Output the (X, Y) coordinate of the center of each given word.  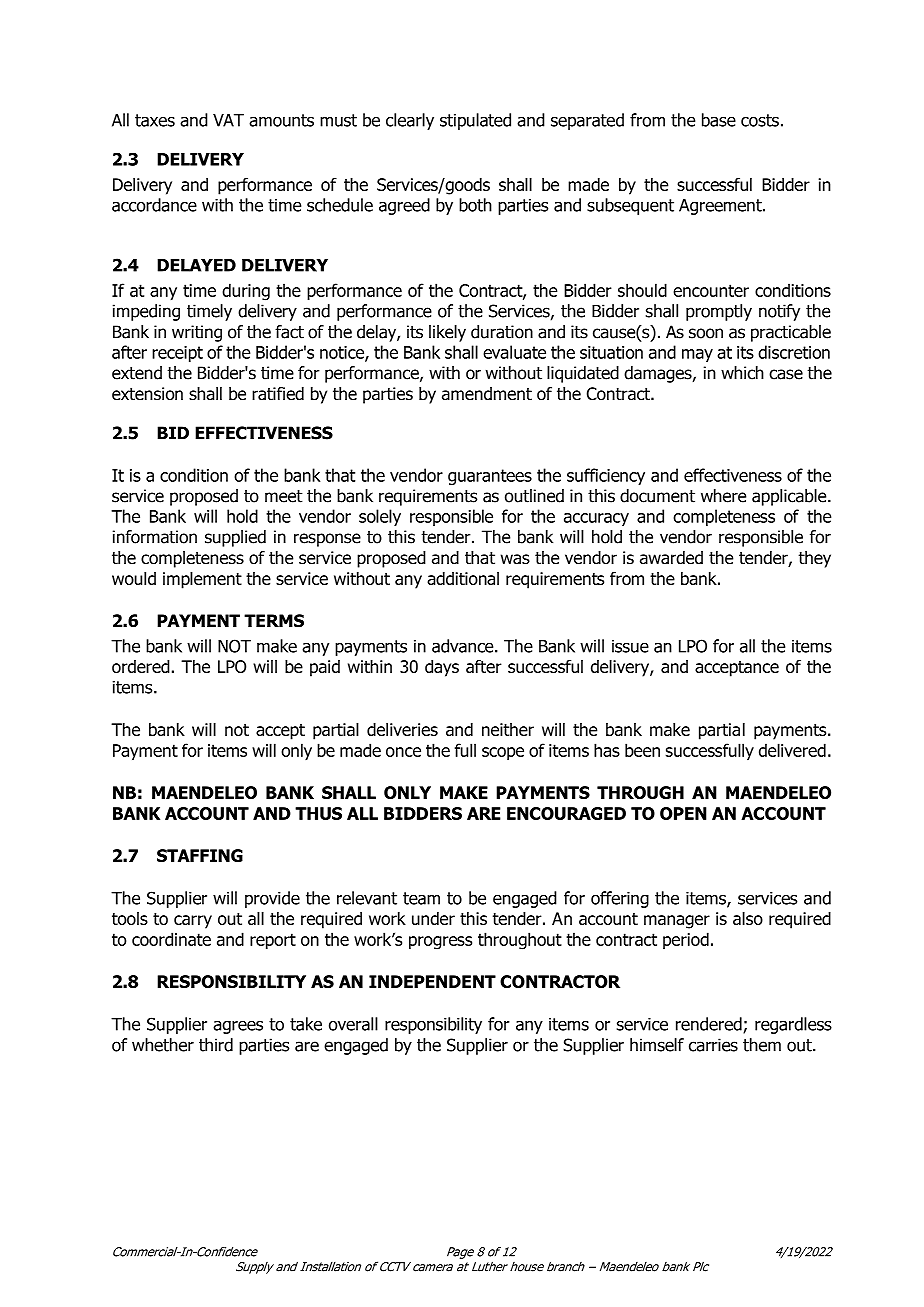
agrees (238, 1027)
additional (463, 578)
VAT (228, 120)
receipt (177, 354)
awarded (671, 558)
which (742, 373)
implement (202, 580)
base (719, 120)
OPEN (683, 813)
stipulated (475, 121)
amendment (487, 394)
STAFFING (200, 855)
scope (503, 753)
